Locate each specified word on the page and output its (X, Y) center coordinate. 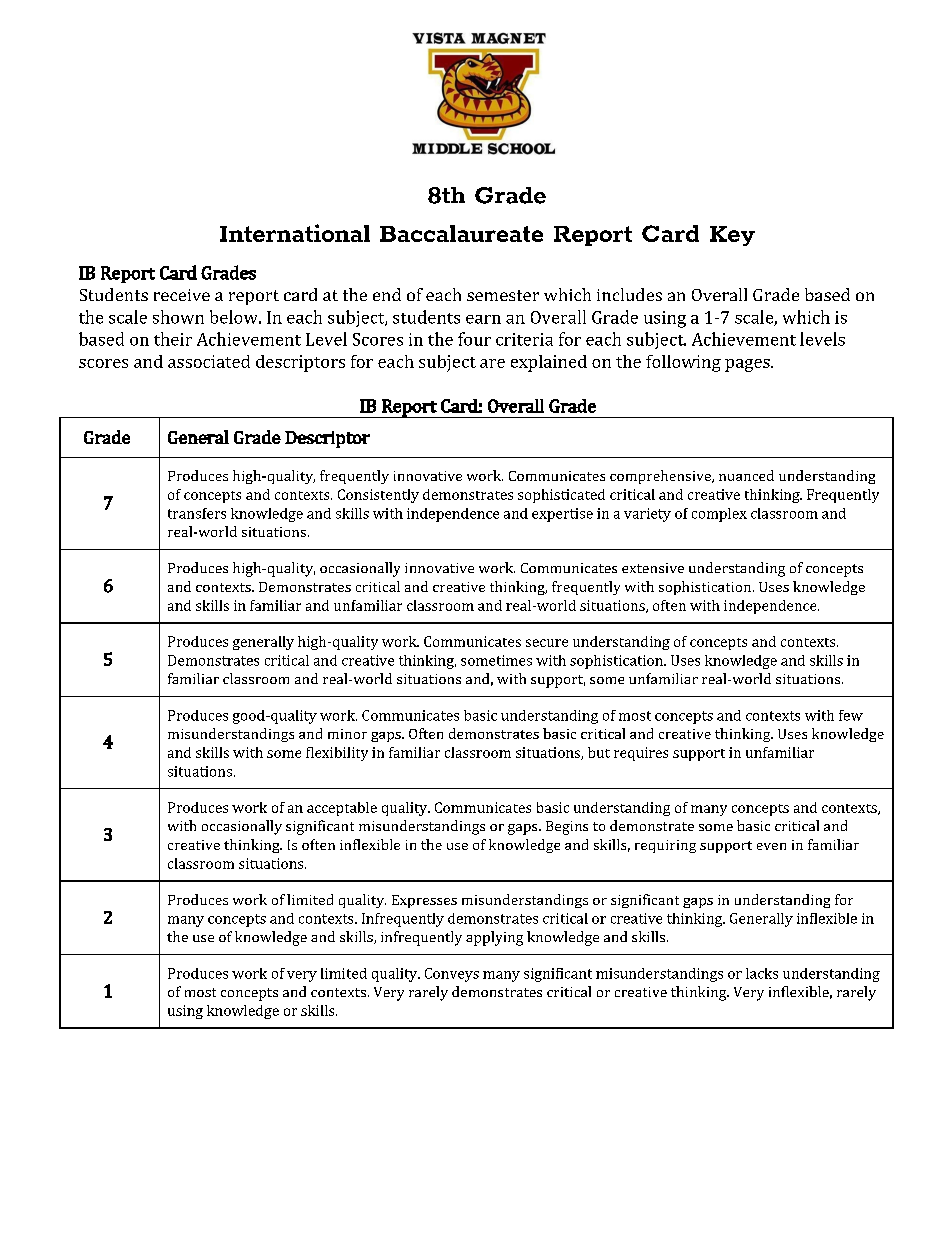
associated (209, 361)
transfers (197, 513)
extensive (653, 568)
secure (547, 643)
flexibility (337, 754)
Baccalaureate (461, 233)
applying (494, 938)
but (599, 752)
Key (732, 236)
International (295, 233)
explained (549, 363)
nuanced (746, 475)
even (771, 846)
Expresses (424, 901)
